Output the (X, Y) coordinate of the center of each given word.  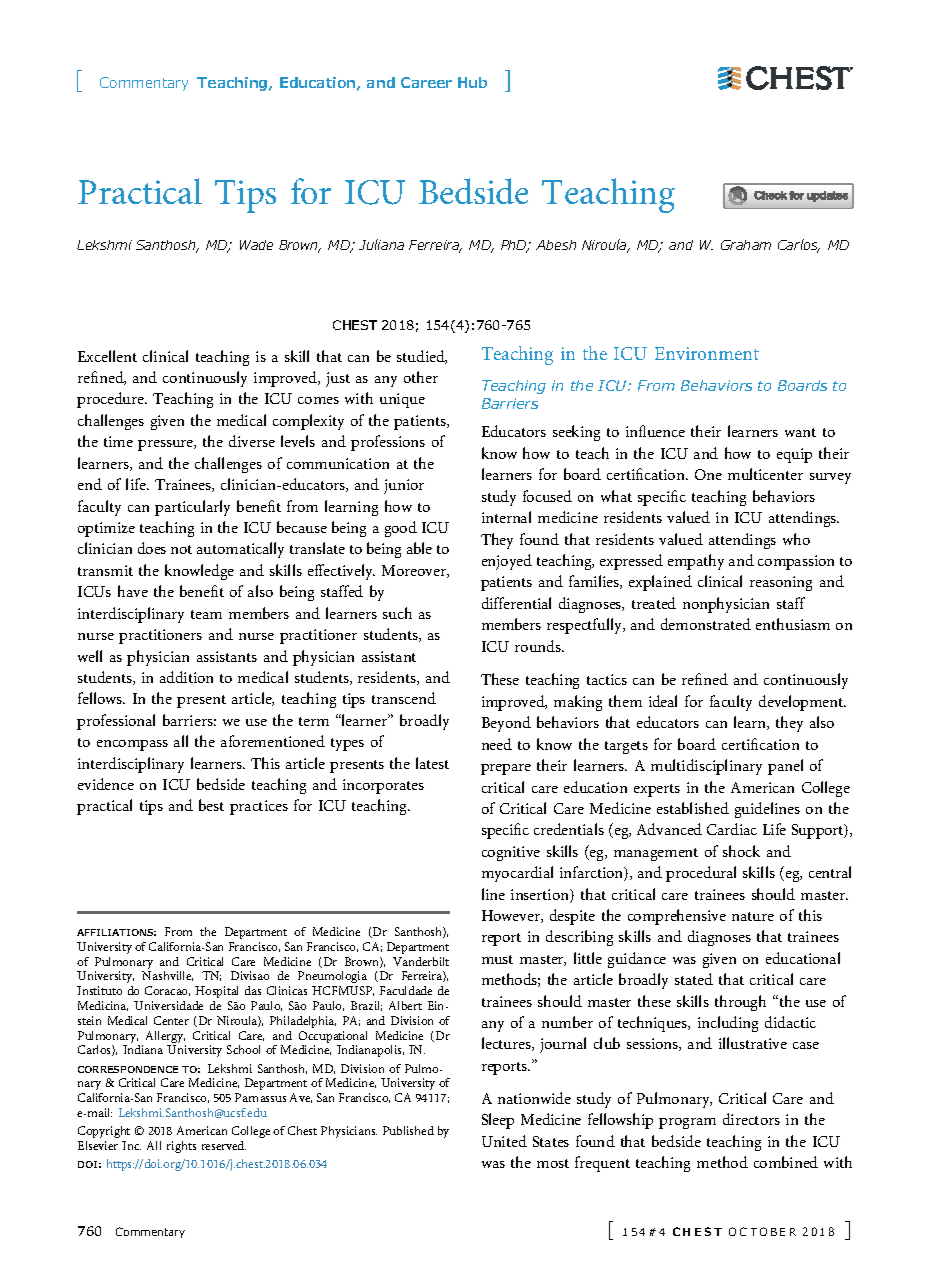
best (211, 805)
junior (404, 486)
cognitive (511, 853)
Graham (746, 245)
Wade (256, 245)
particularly (192, 508)
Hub (472, 82)
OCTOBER (762, 1231)
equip (794, 455)
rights (181, 1147)
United (504, 1141)
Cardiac (732, 829)
